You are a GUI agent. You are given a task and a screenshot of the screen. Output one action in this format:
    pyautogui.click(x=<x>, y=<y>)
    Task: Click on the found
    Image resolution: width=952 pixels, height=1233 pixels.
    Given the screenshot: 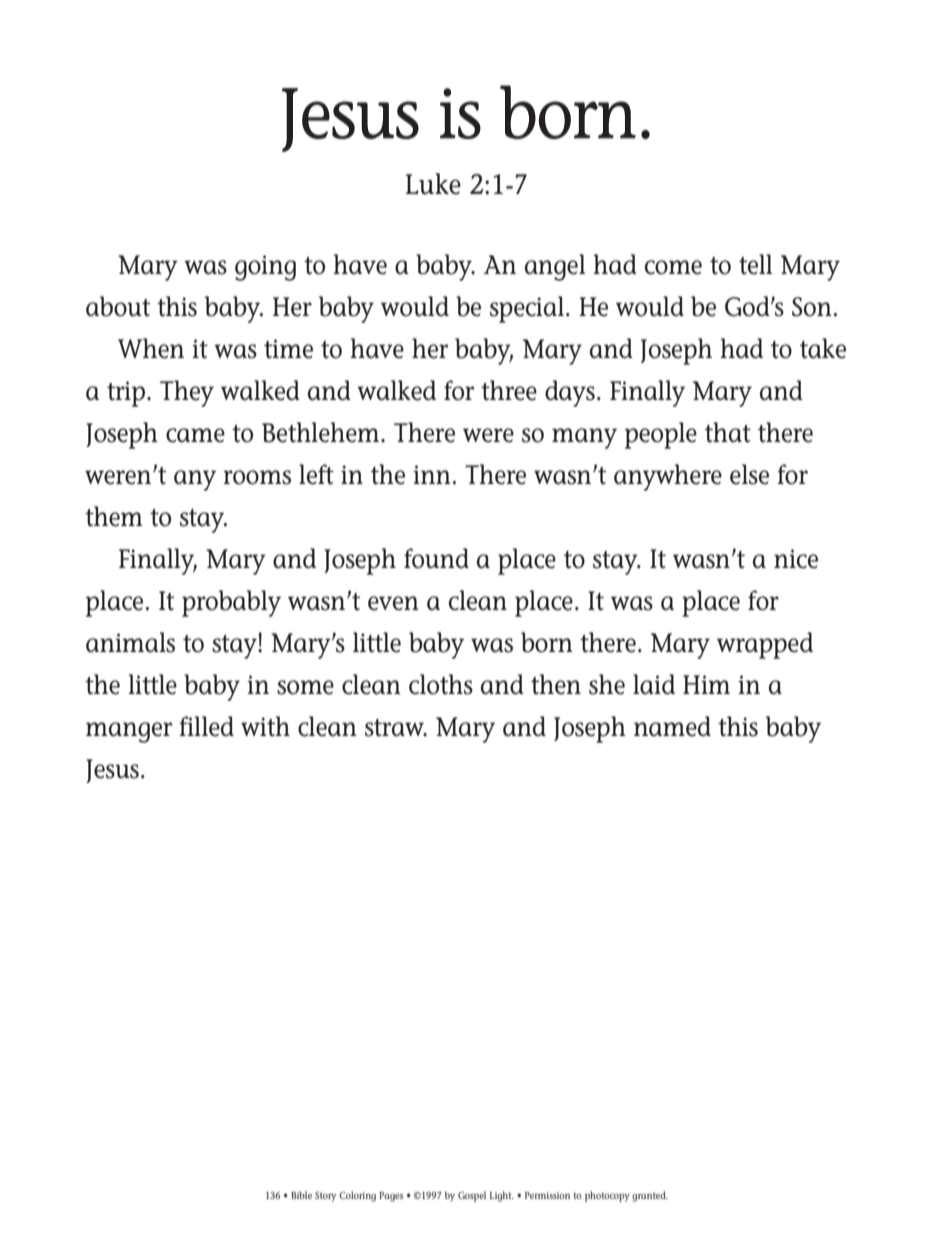 What is the action you would take?
    pyautogui.click(x=436, y=558)
